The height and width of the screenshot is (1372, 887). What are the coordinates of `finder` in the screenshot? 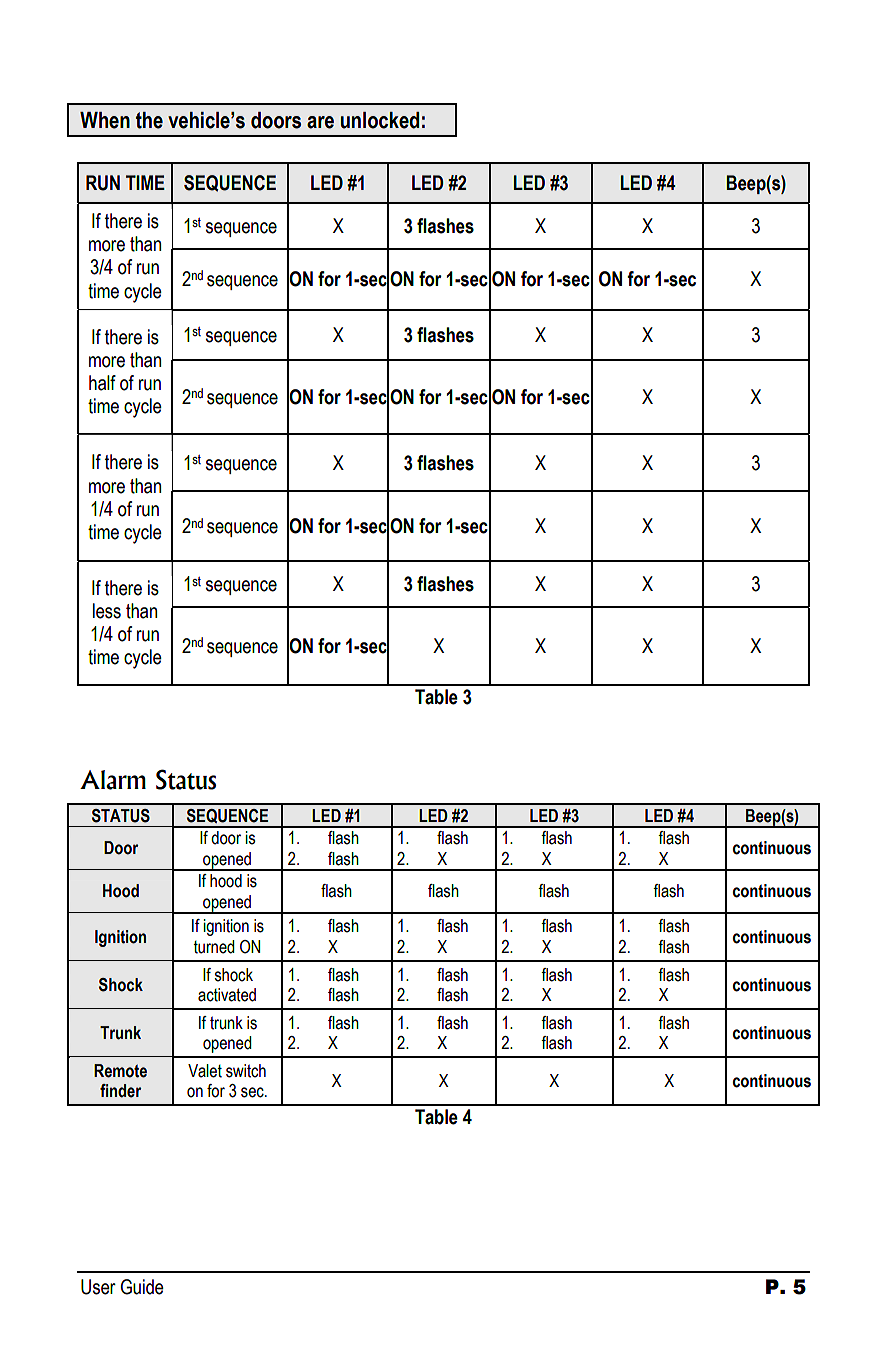 It's located at (120, 1091).
